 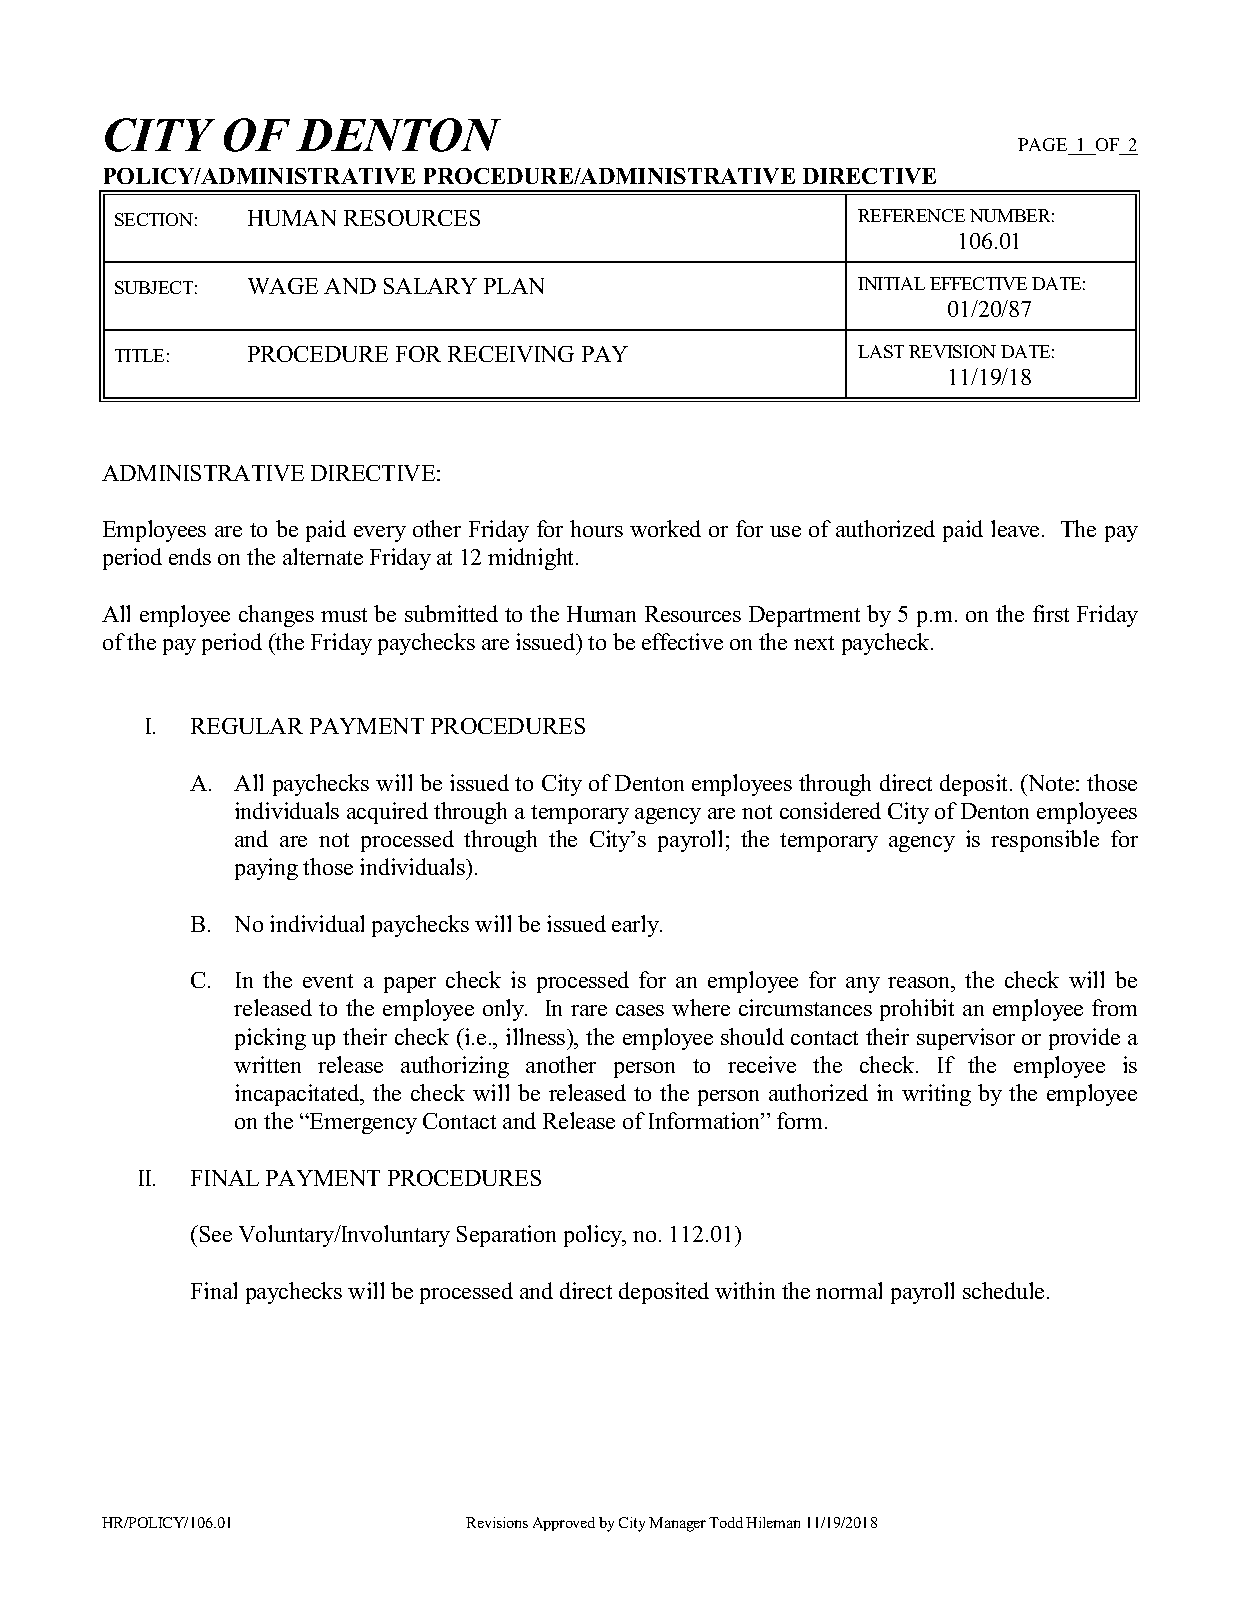 I want to click on picking, so click(x=270, y=1039).
